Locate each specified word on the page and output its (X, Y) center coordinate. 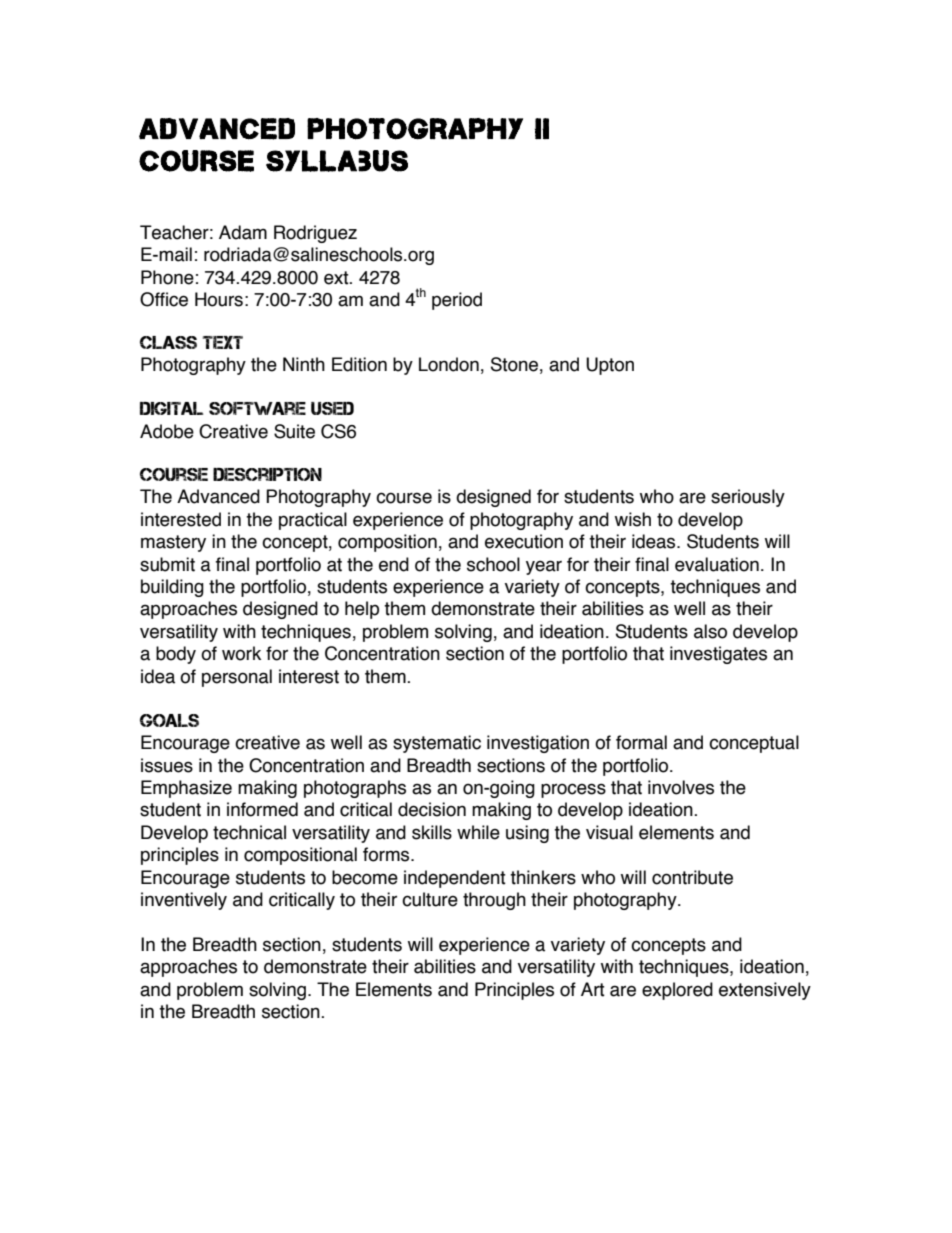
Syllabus (337, 161)
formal (641, 742)
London (449, 364)
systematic (437, 744)
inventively (184, 901)
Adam (243, 232)
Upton (610, 366)
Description (267, 474)
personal (237, 678)
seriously (748, 498)
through (494, 901)
